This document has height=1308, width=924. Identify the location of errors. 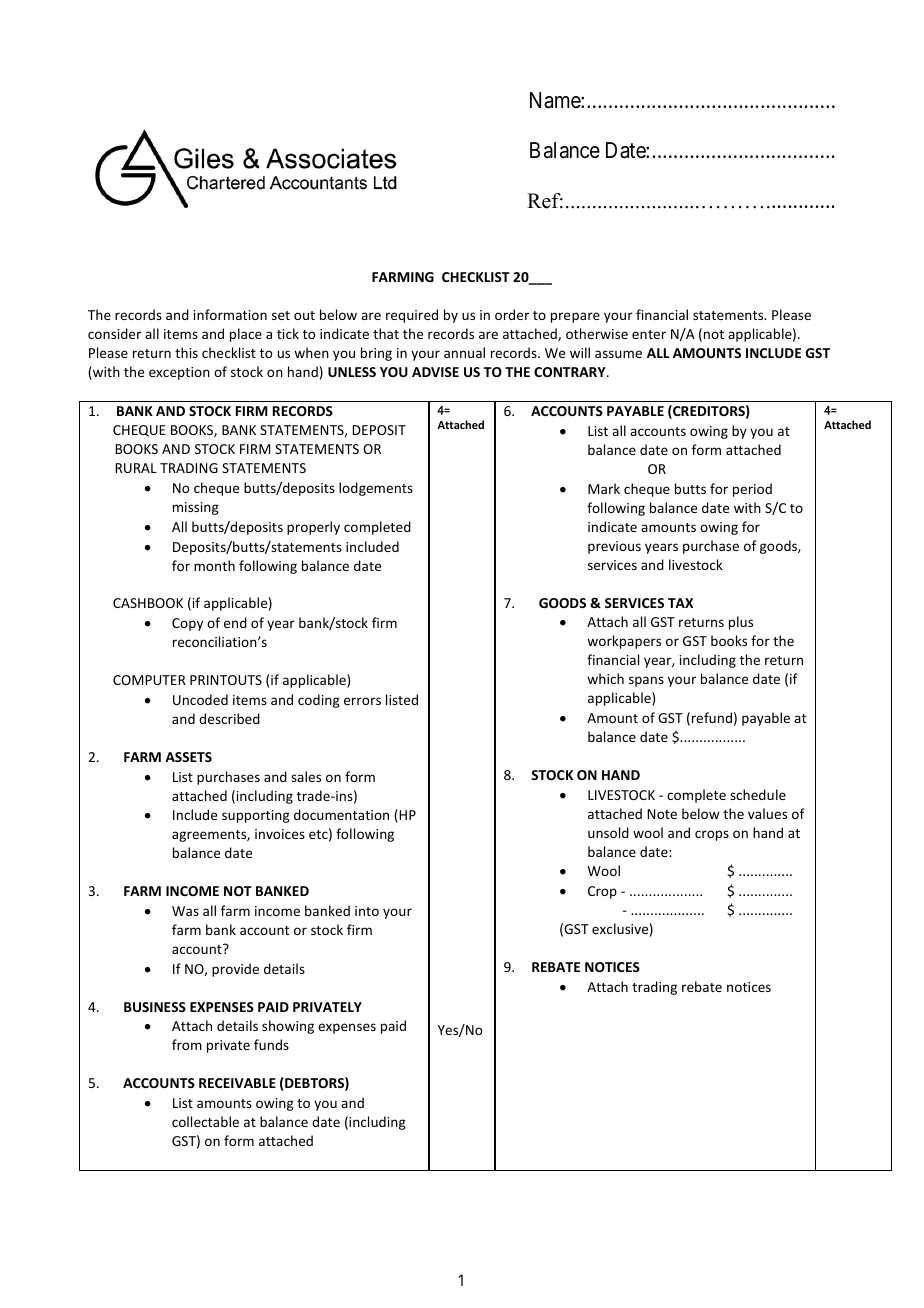
(362, 701).
